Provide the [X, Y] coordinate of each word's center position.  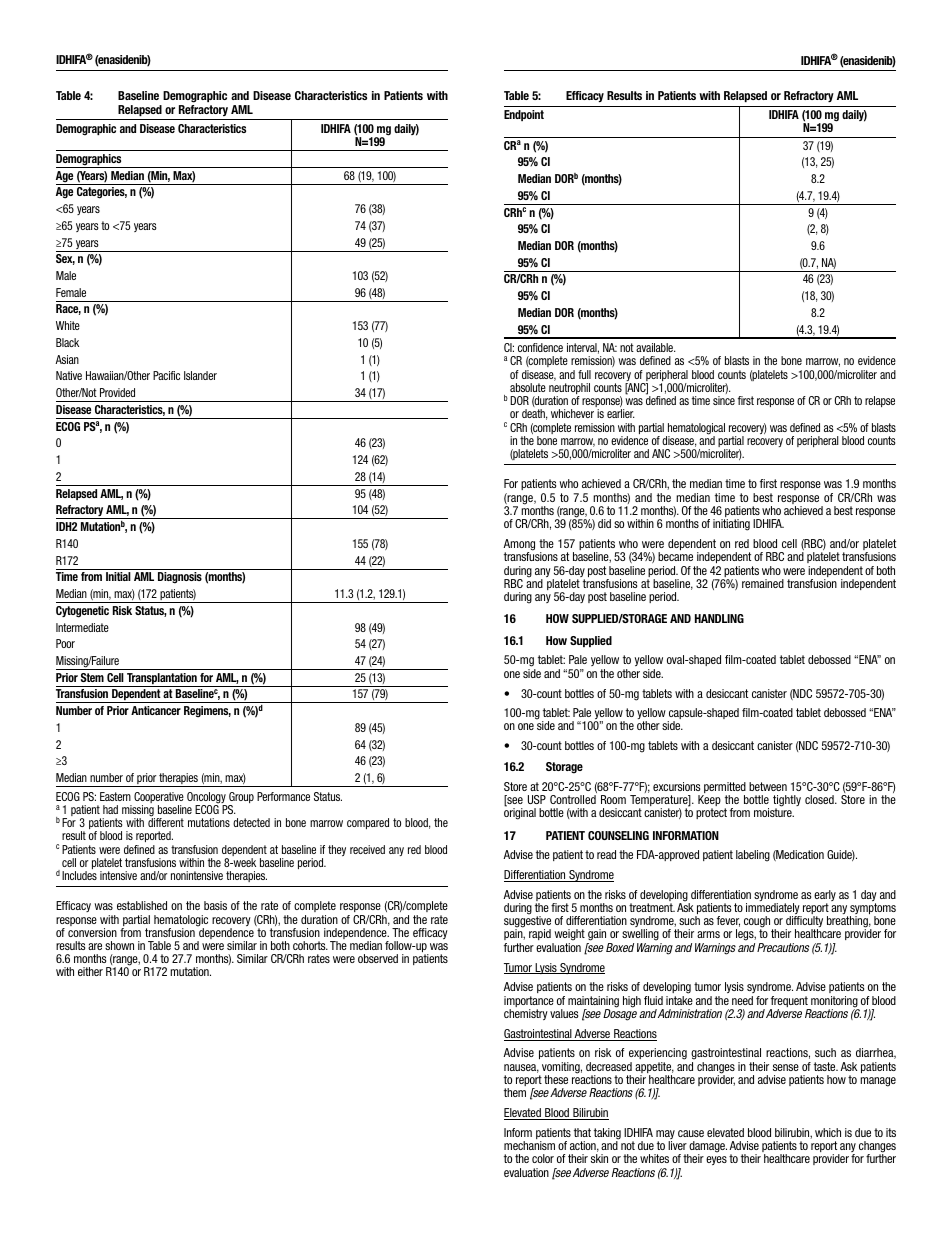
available [656, 347]
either [90, 971]
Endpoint [524, 115]
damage [707, 1148]
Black [67, 342]
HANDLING [719, 618]
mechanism [529, 1145]
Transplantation [162, 680]
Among [519, 546]
